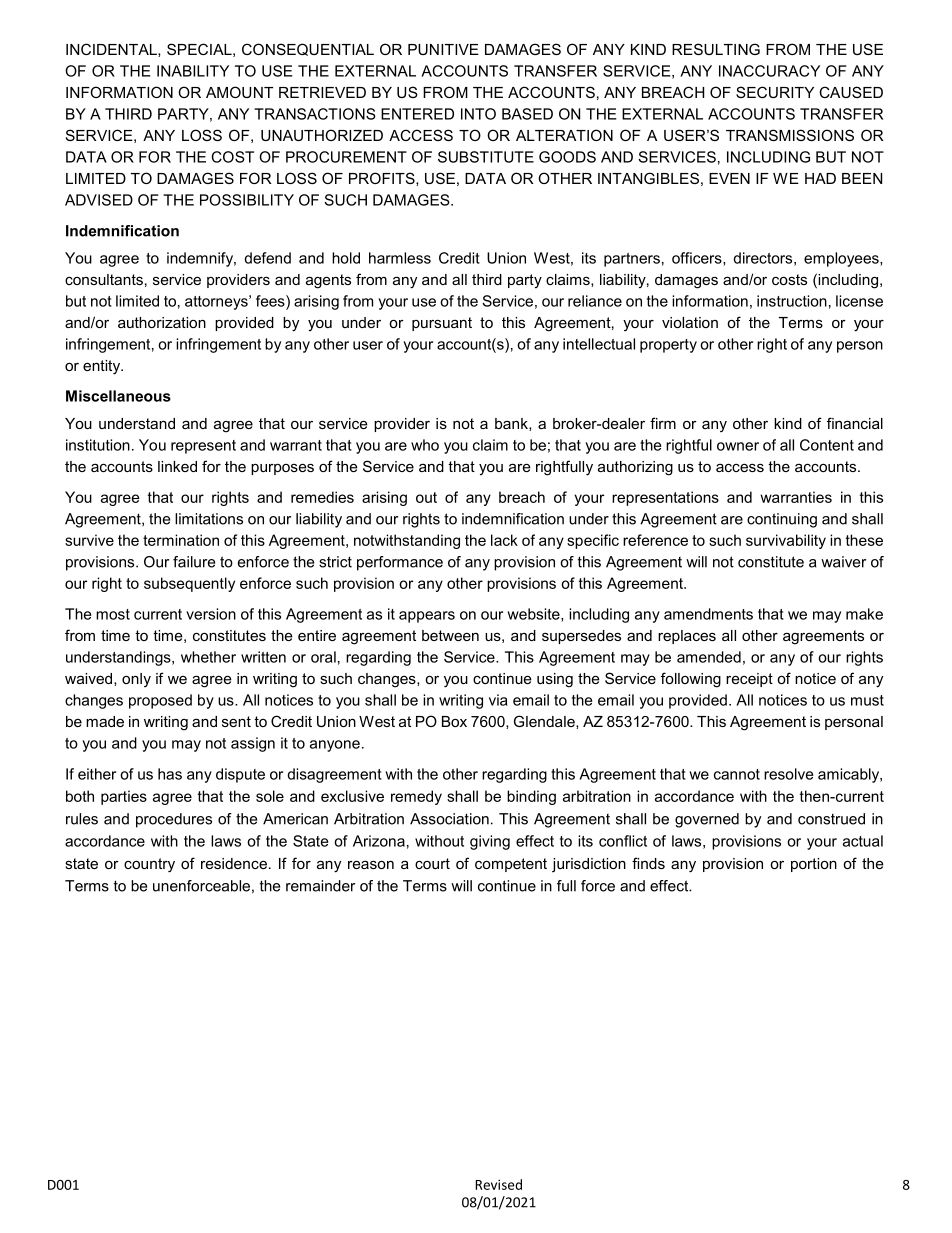  Describe the element at coordinates (170, 774) in the page. I see `has` at that location.
